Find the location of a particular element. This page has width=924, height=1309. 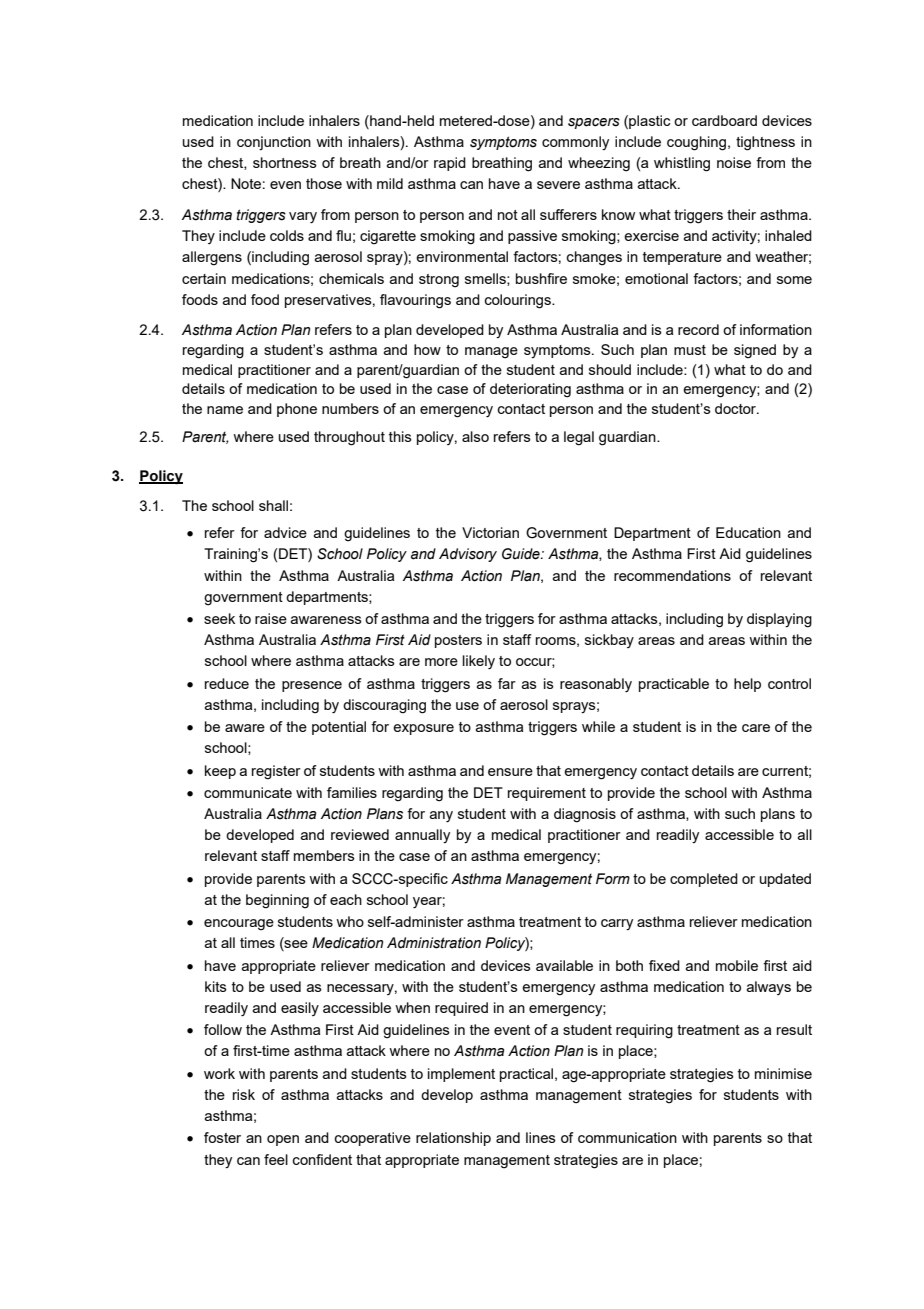

raise is located at coordinates (271, 618).
